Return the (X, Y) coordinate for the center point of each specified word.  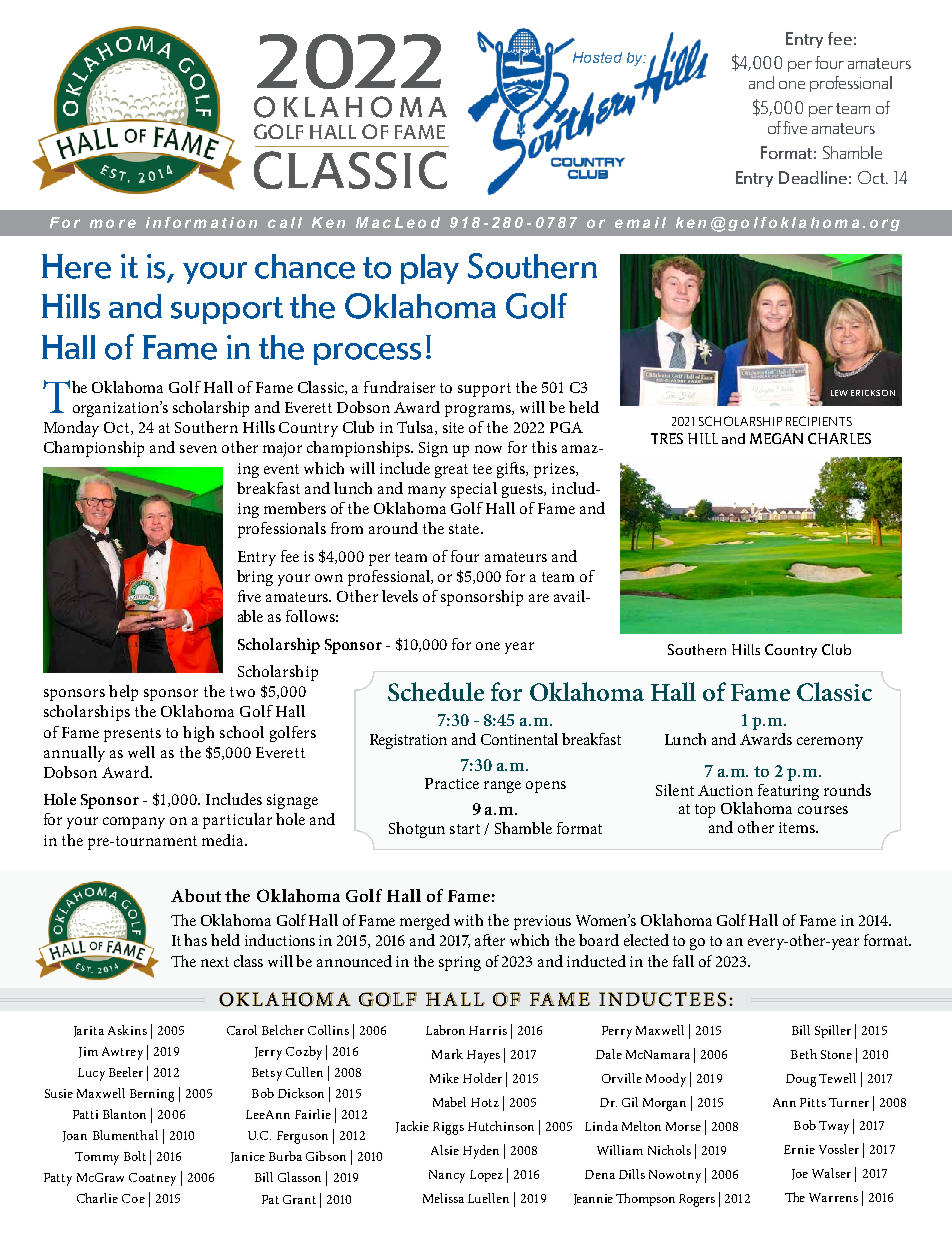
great (451, 471)
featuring (788, 792)
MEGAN (776, 438)
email (640, 222)
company (134, 823)
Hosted (597, 57)
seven (198, 449)
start (465, 829)
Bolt (135, 1156)
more (113, 223)
